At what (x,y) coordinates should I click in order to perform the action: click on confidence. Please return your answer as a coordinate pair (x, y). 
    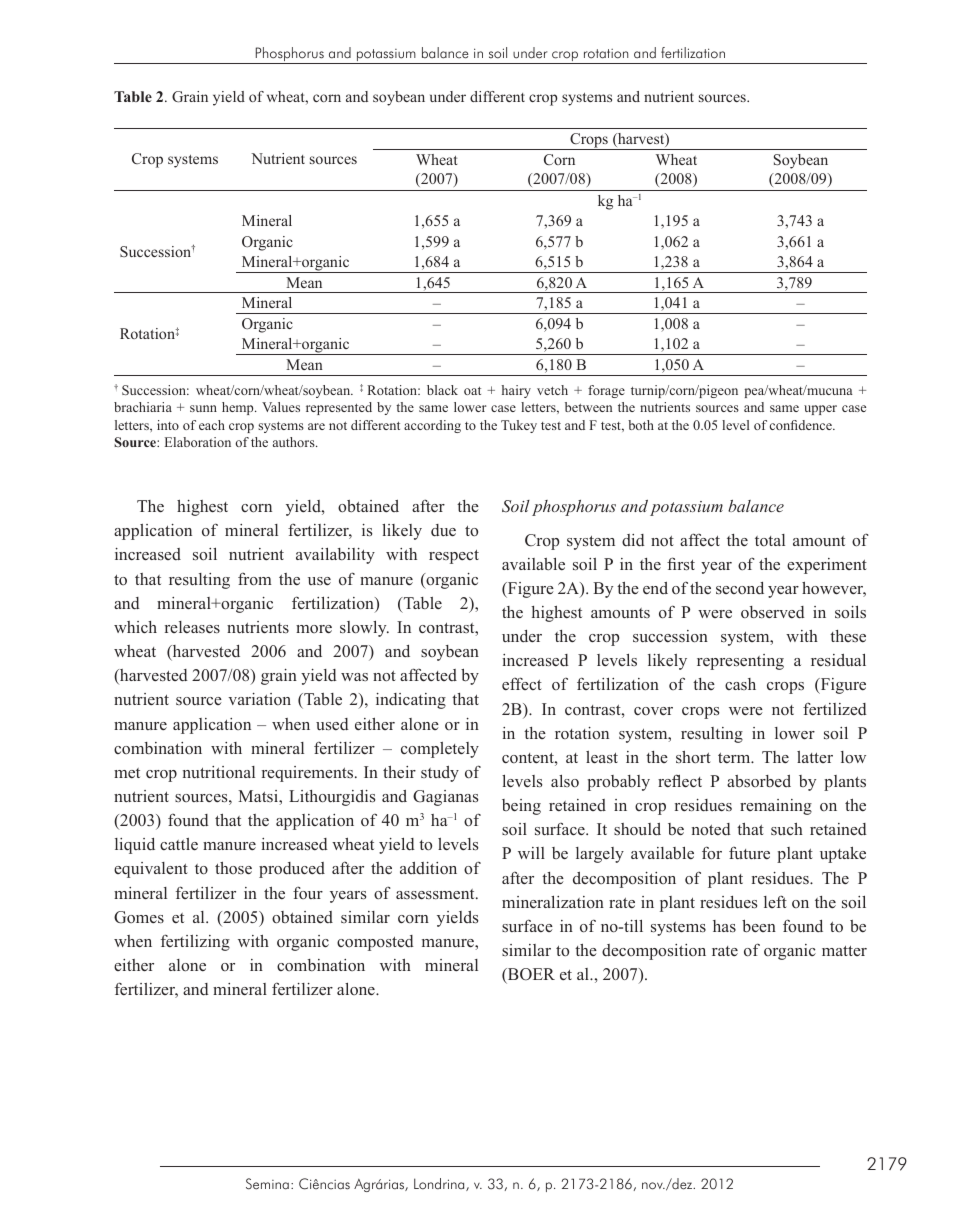
    Looking at the image, I should click on (802, 425).
